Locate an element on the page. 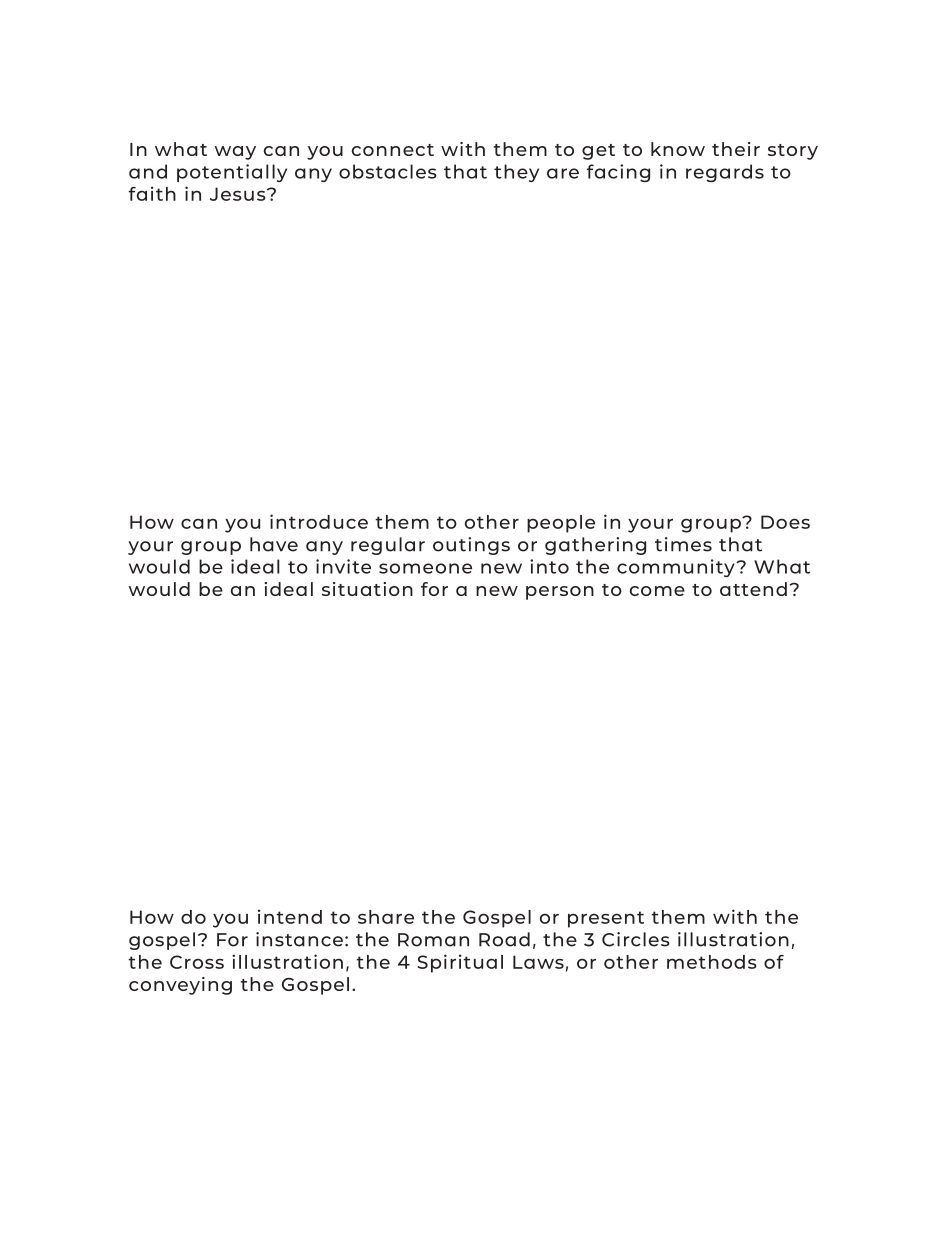 Image resolution: width=952 pixels, height=1233 pixels. outings is located at coordinates (471, 546).
